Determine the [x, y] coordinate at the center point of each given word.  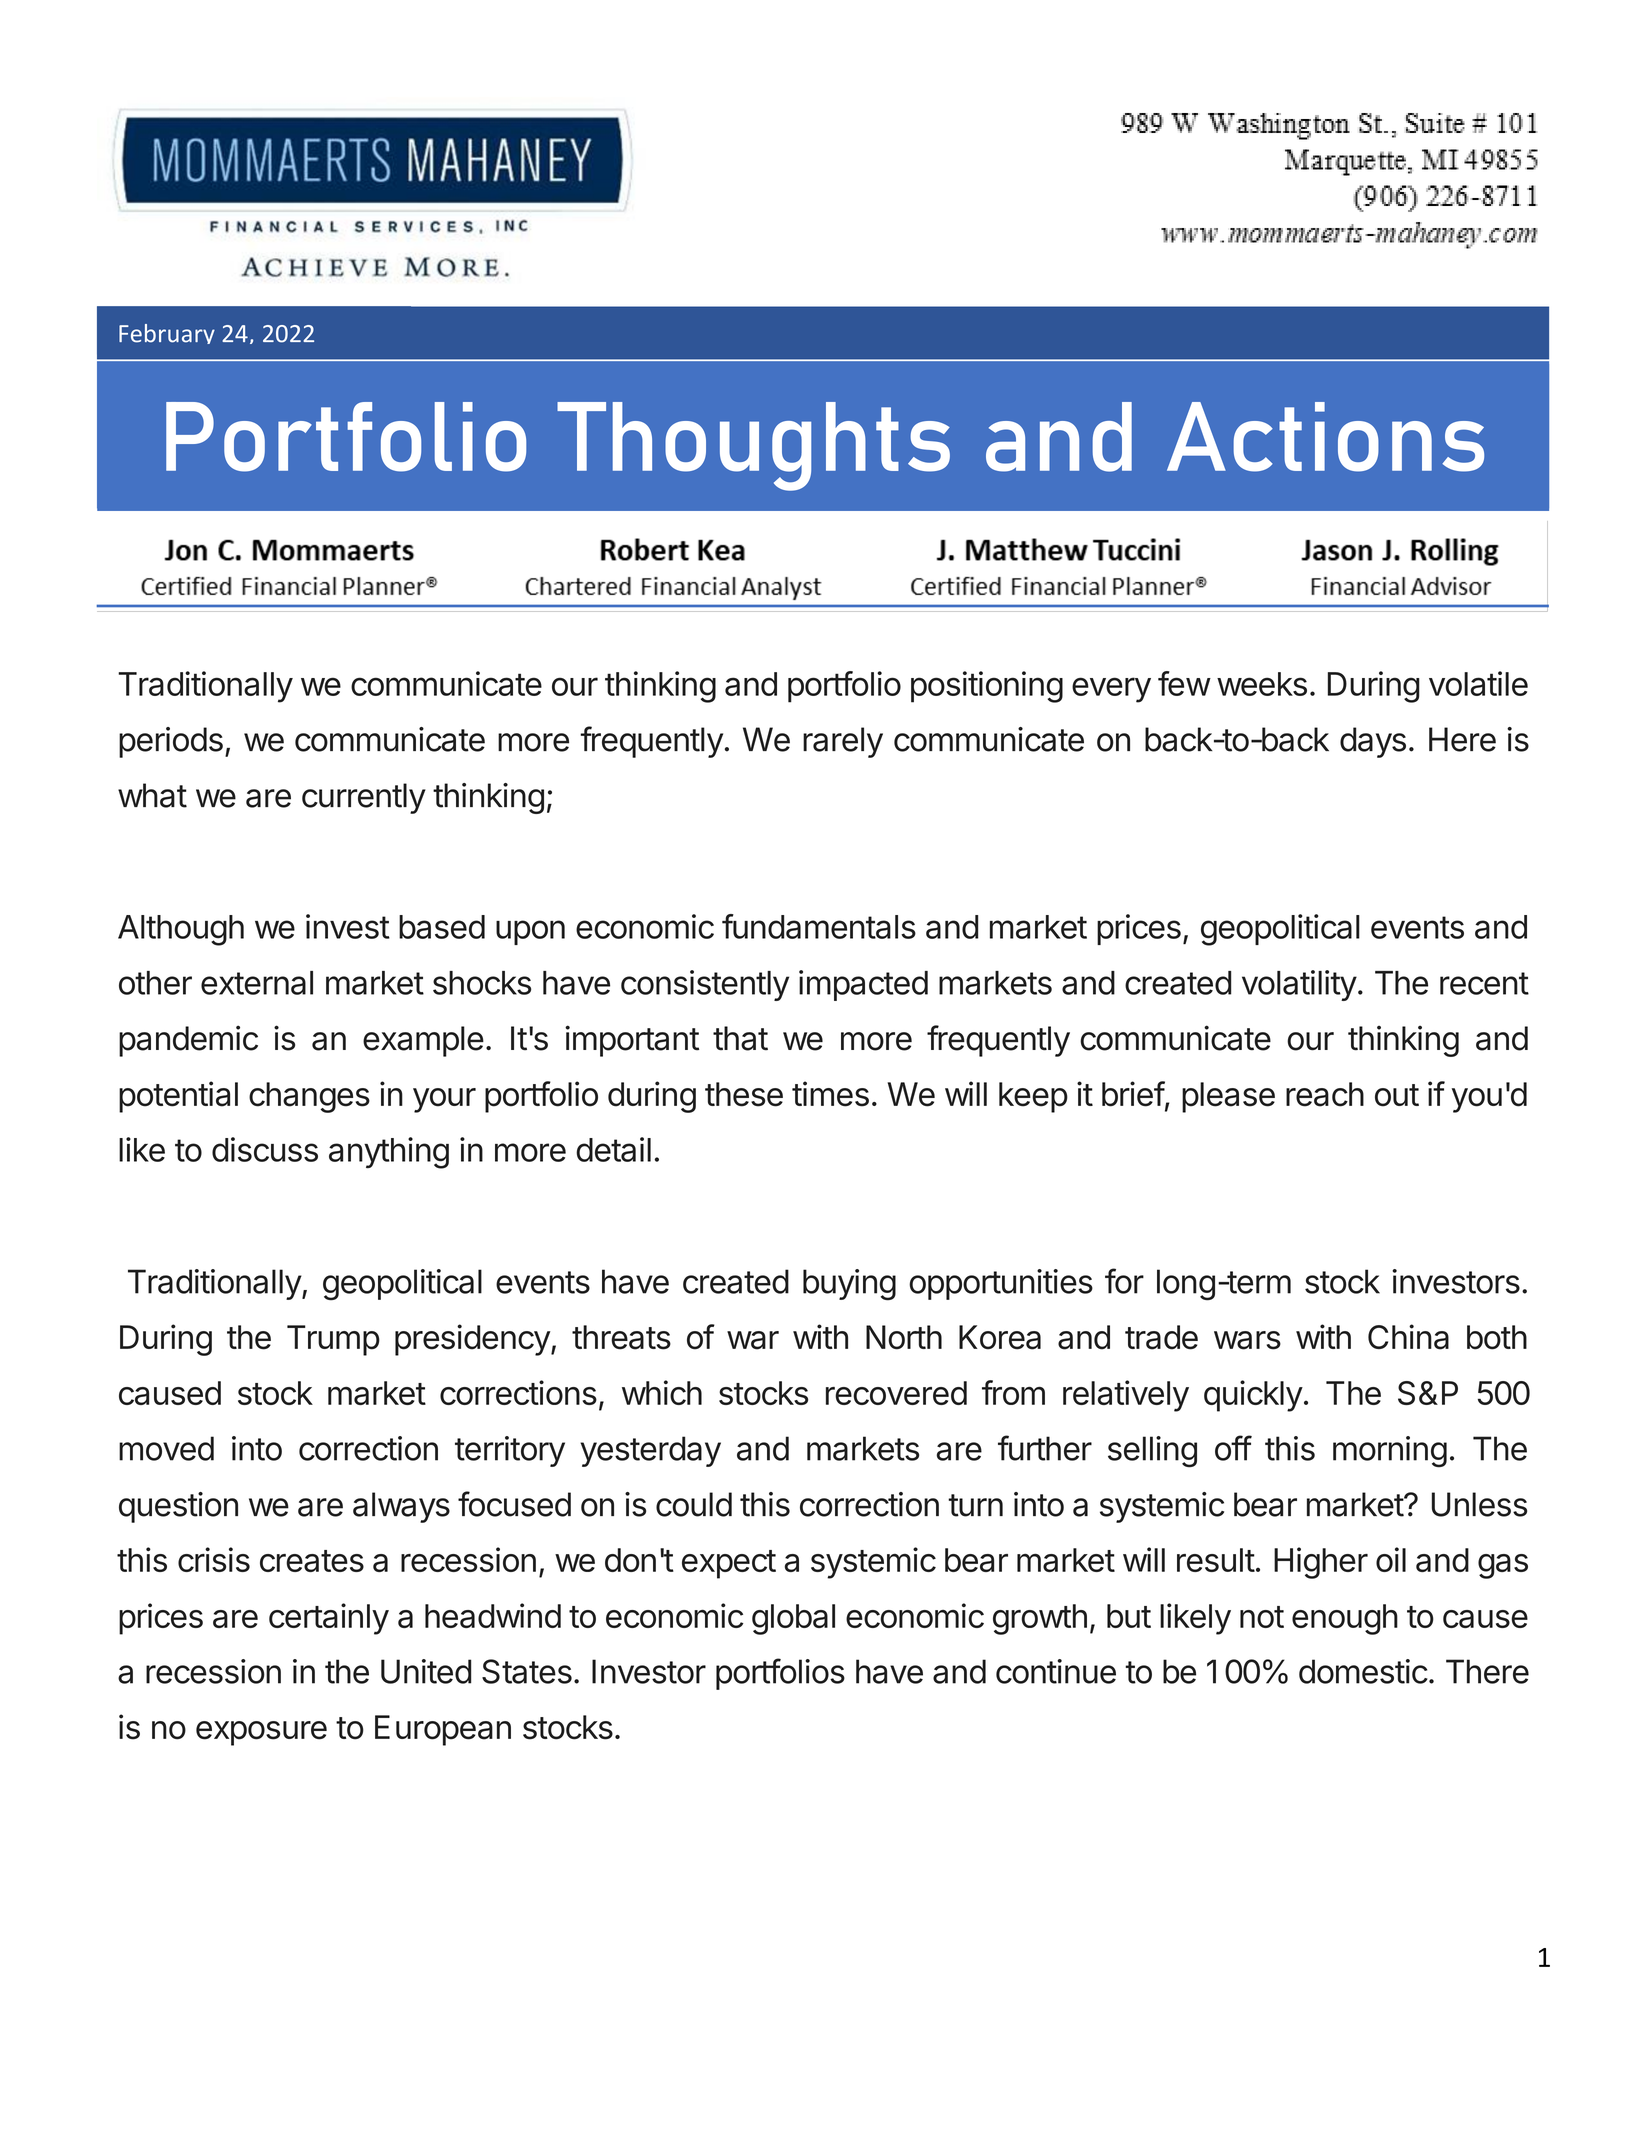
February [167, 334]
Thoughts [753, 446]
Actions [1325, 437]
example [423, 1041]
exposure [261, 1733]
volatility [1299, 985]
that [740, 1038]
